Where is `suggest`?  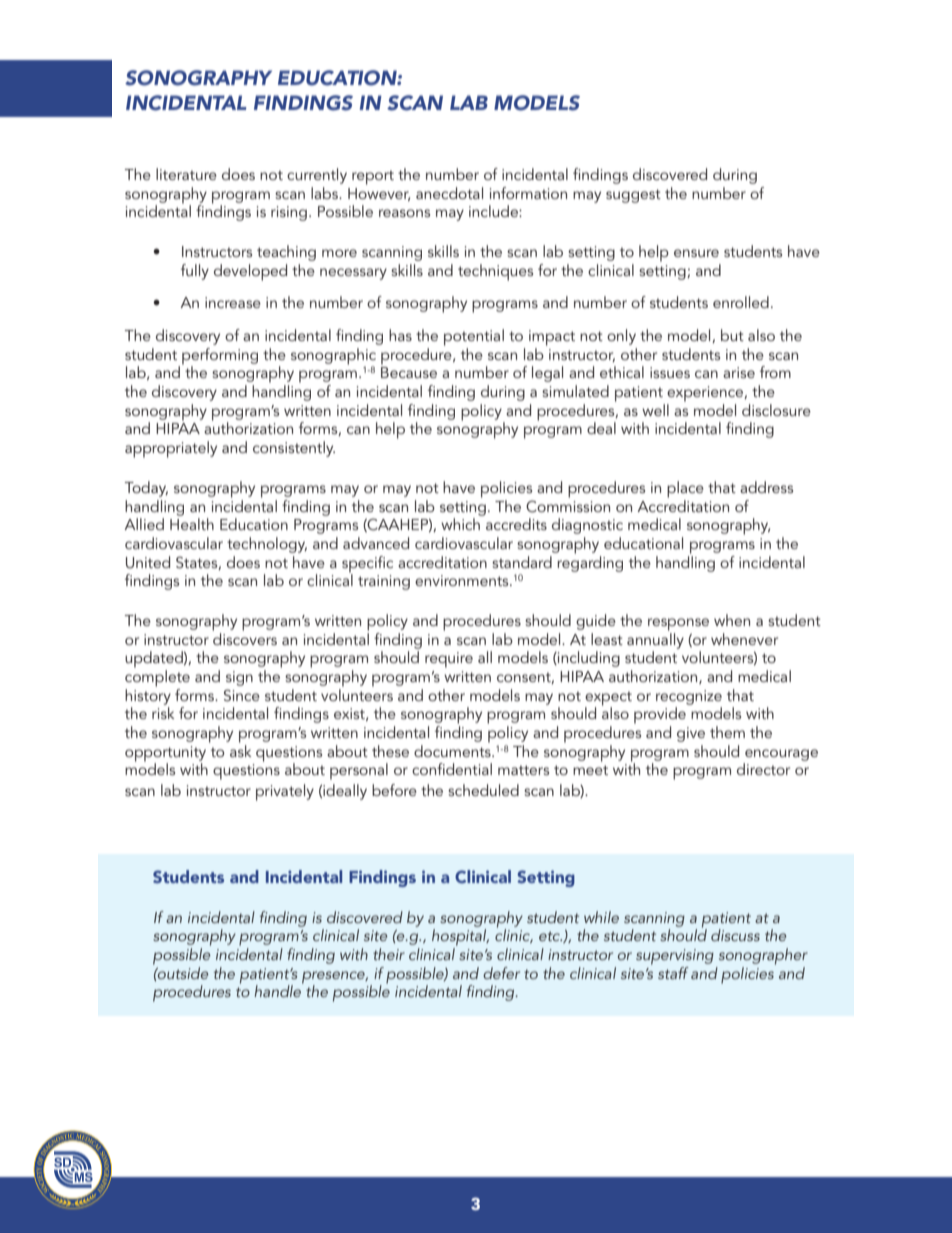
suggest is located at coordinates (633, 196).
